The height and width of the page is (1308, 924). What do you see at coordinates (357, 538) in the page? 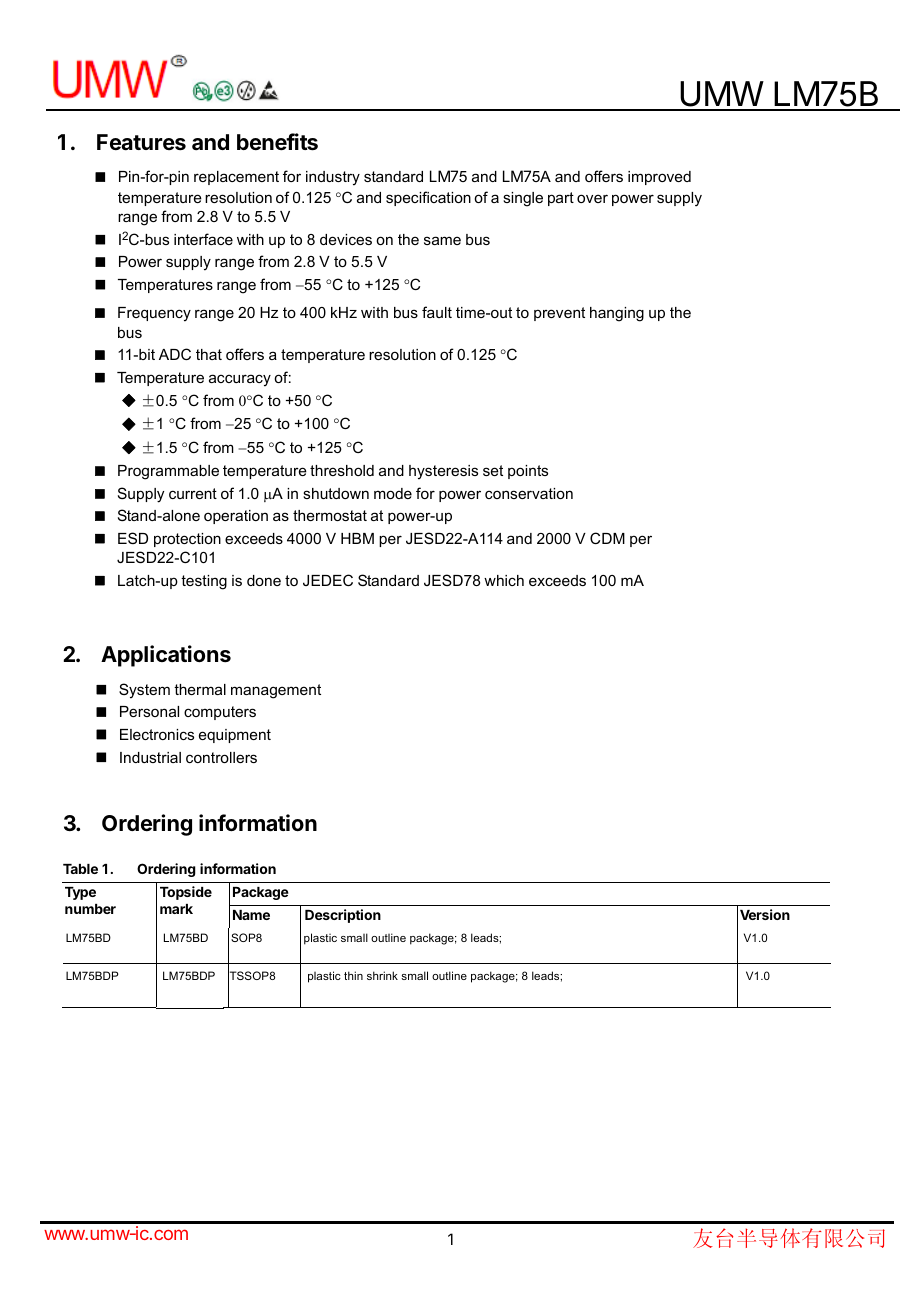
I see `HBM` at bounding box center [357, 538].
